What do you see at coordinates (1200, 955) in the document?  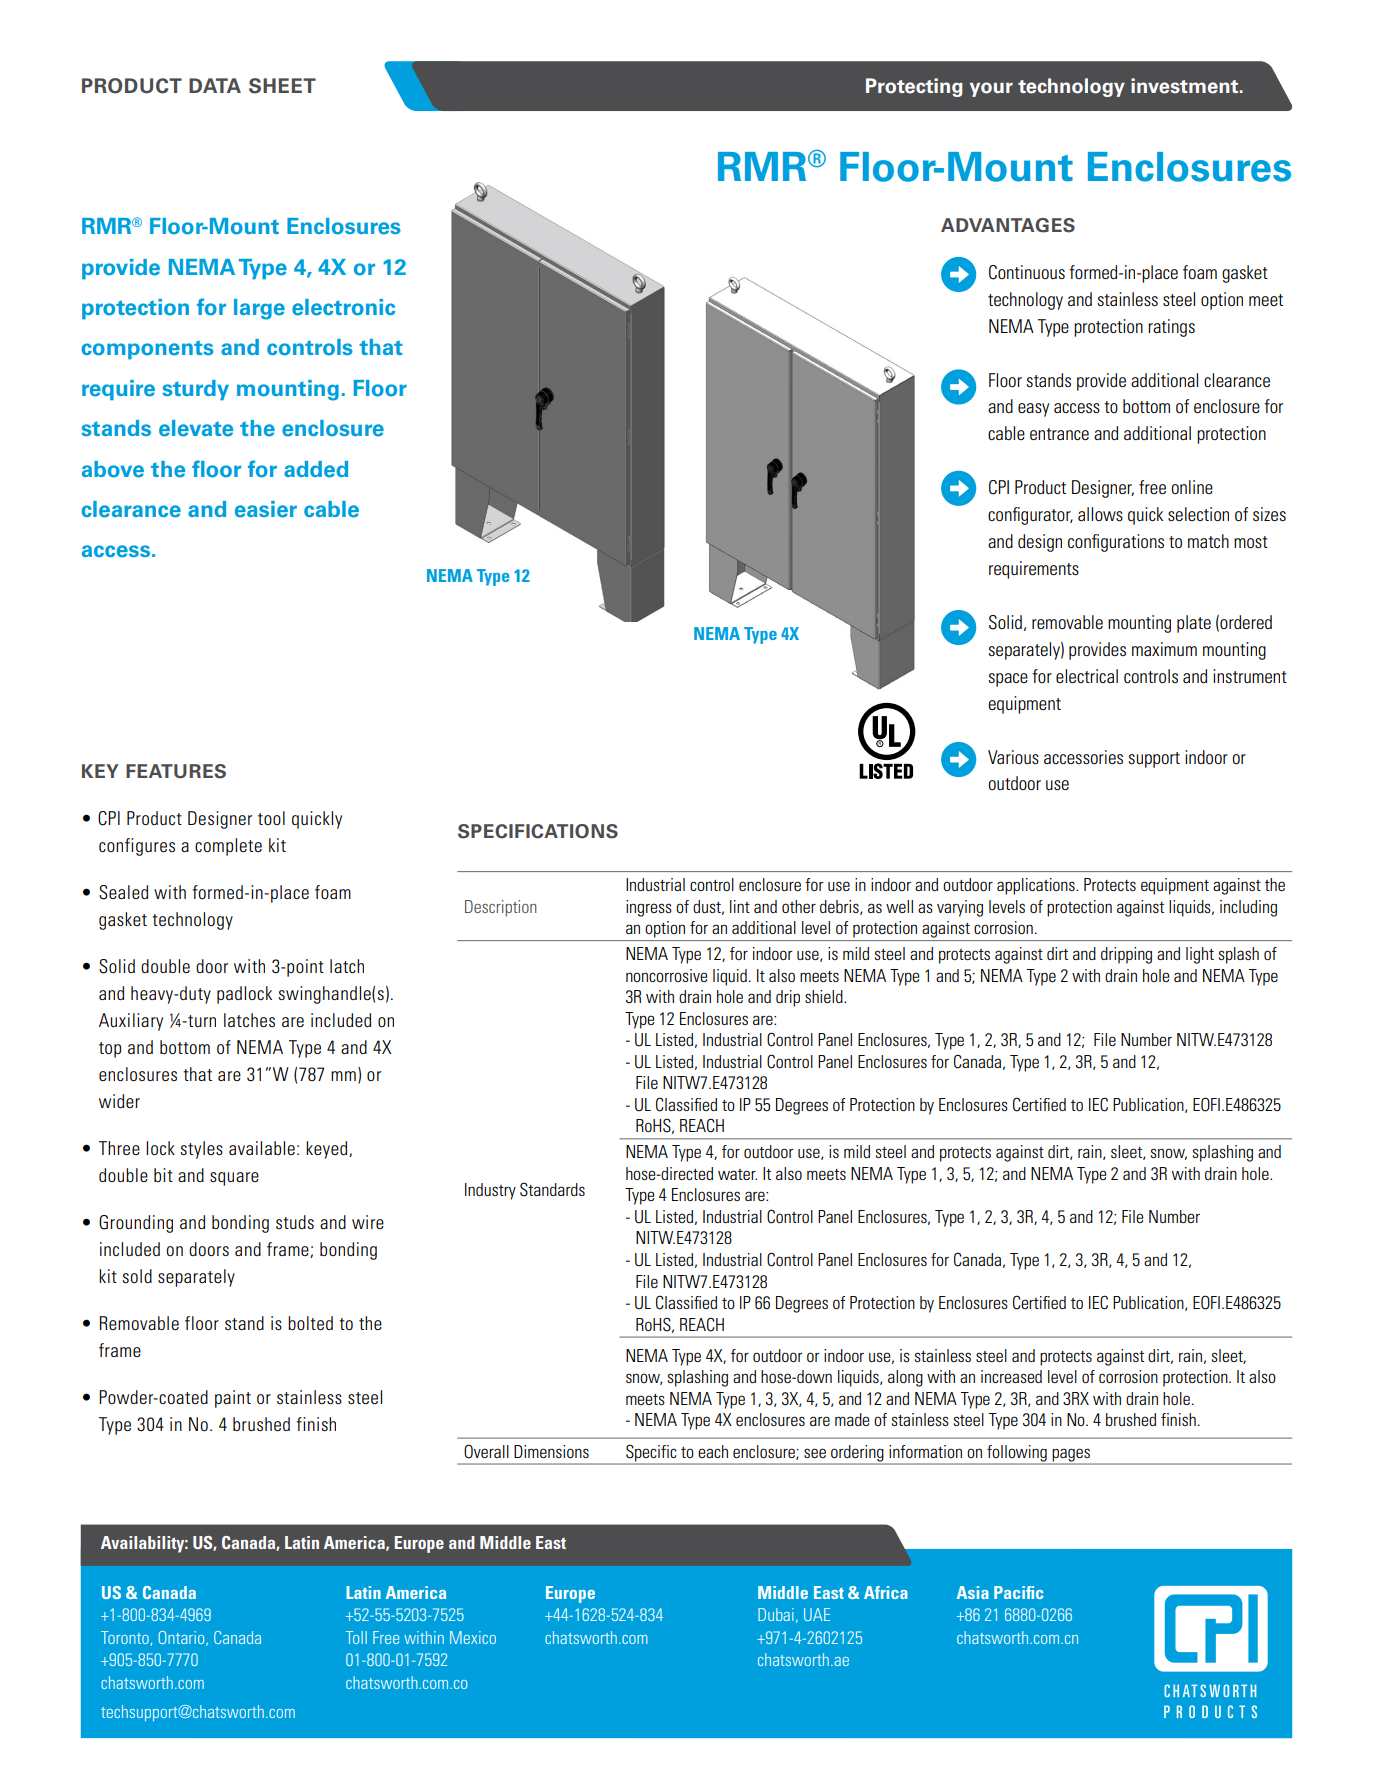 I see `light` at bounding box center [1200, 955].
